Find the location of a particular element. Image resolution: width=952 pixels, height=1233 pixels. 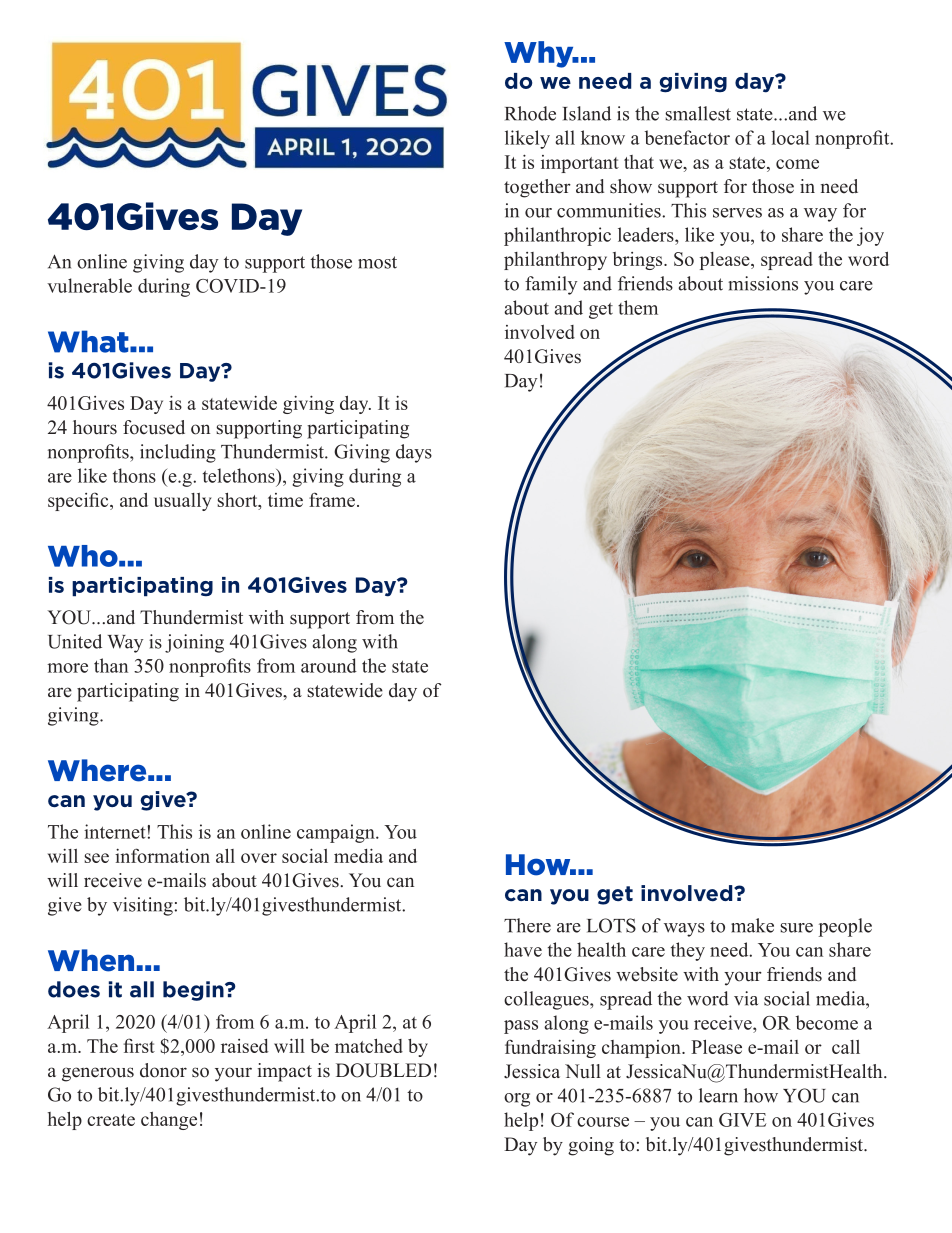

change is located at coordinates (169, 1121).
